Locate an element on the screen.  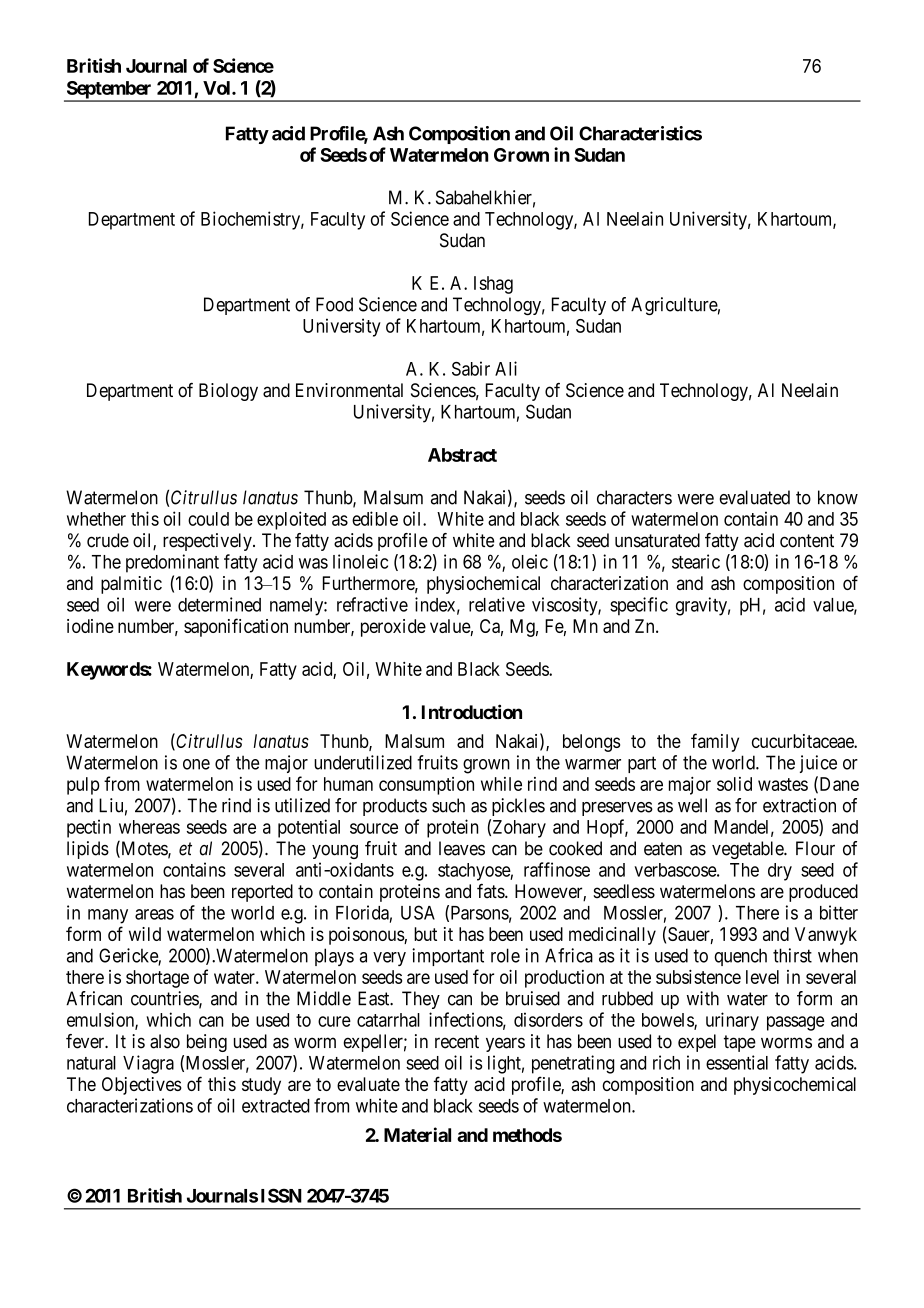
Ali is located at coordinates (506, 368).
